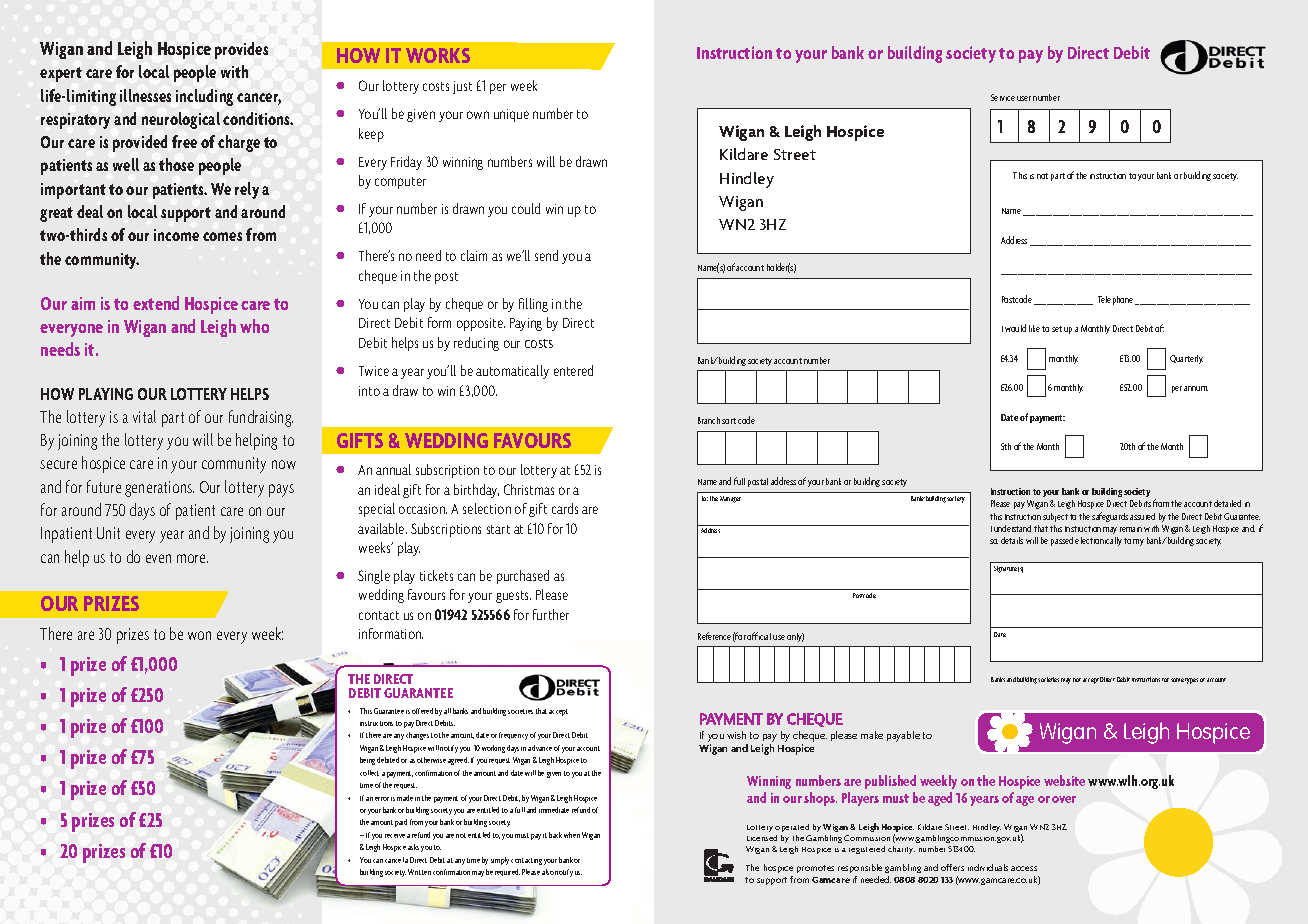  Describe the element at coordinates (1117, 300) in the page. I see `Telephone` at that location.
